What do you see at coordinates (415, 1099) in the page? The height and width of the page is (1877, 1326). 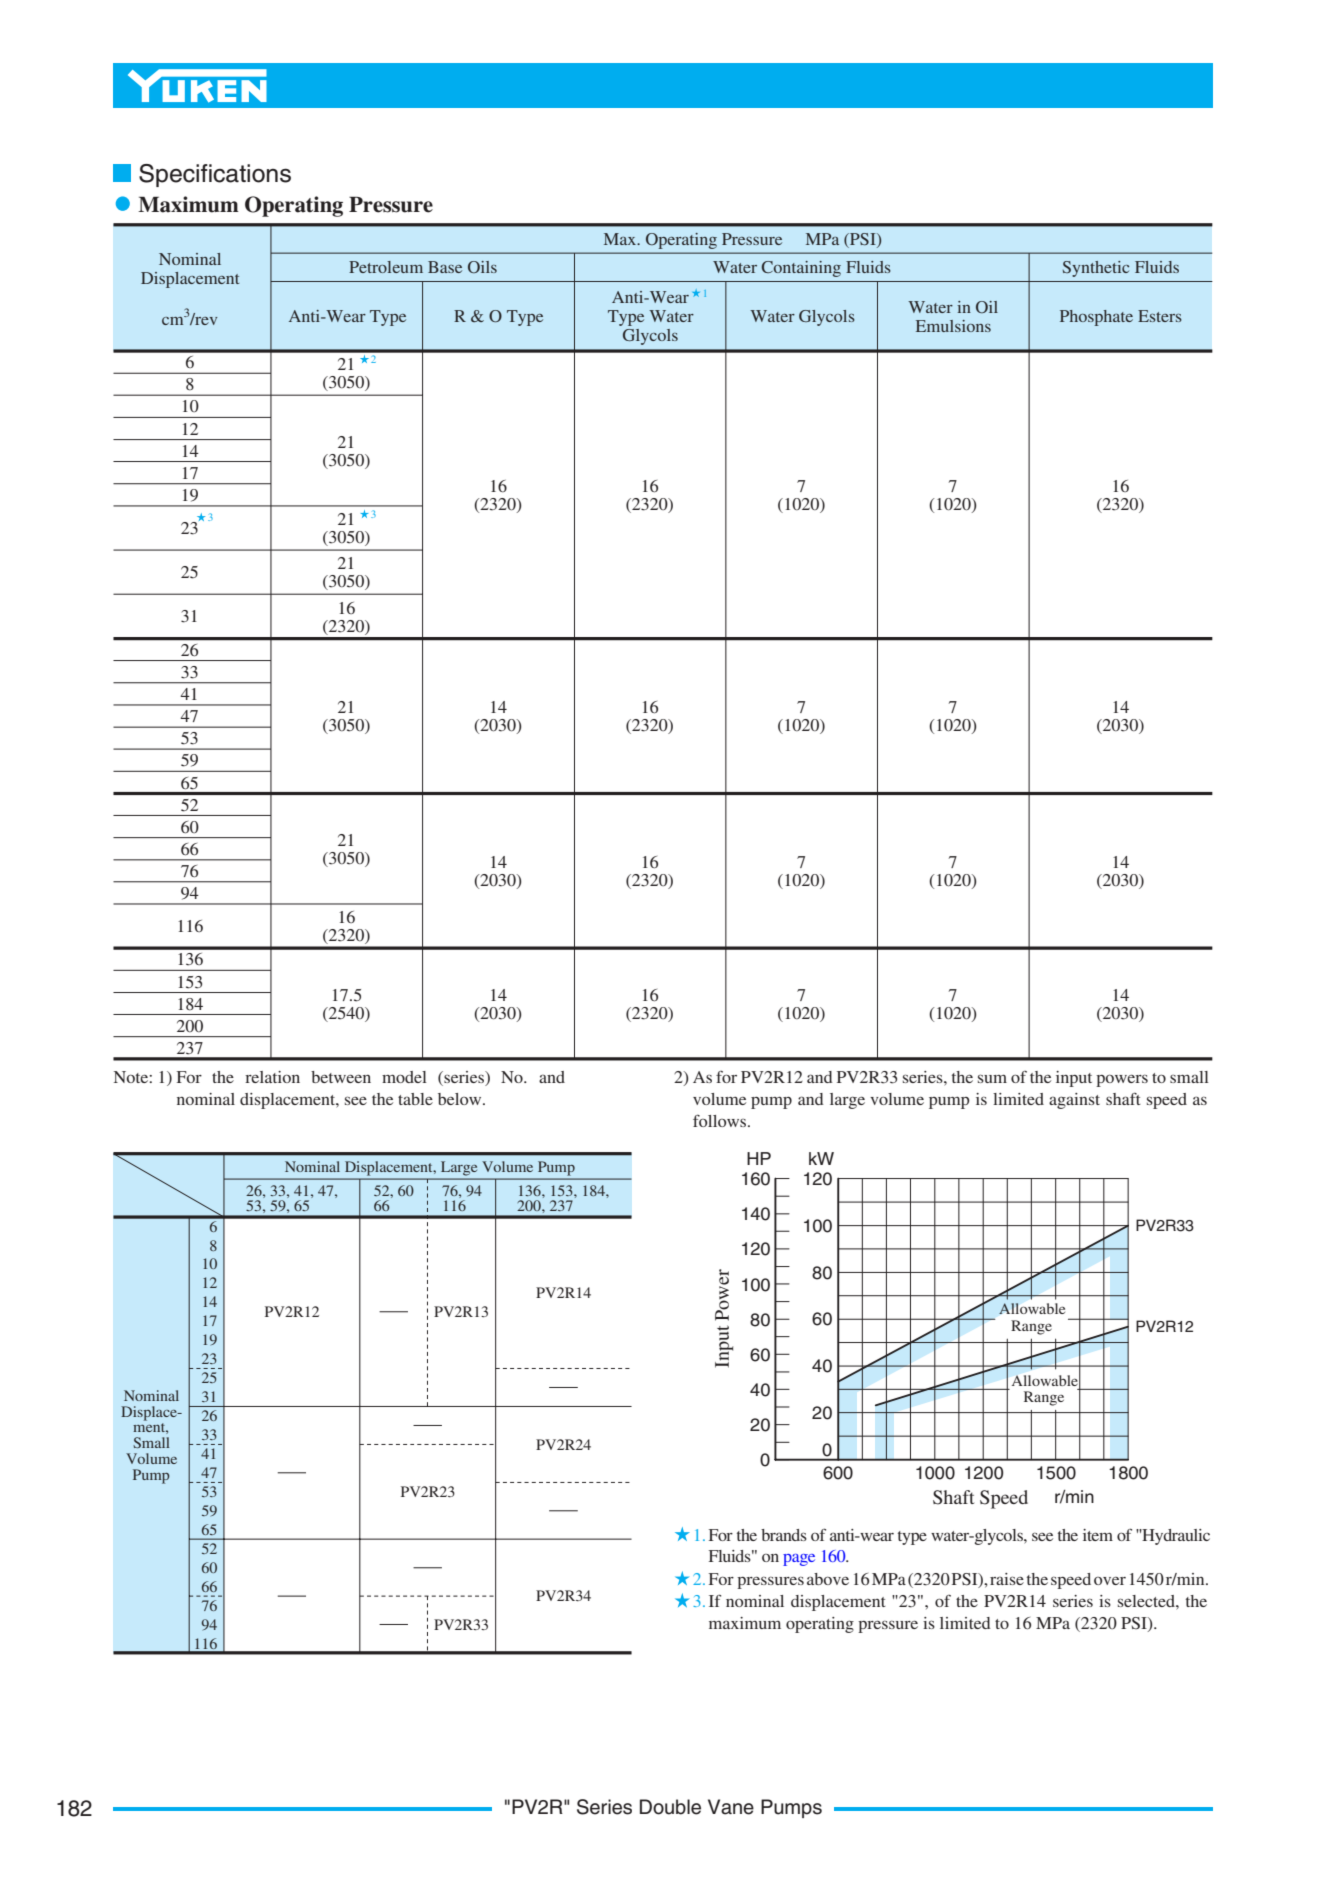 I see `table` at bounding box center [415, 1099].
